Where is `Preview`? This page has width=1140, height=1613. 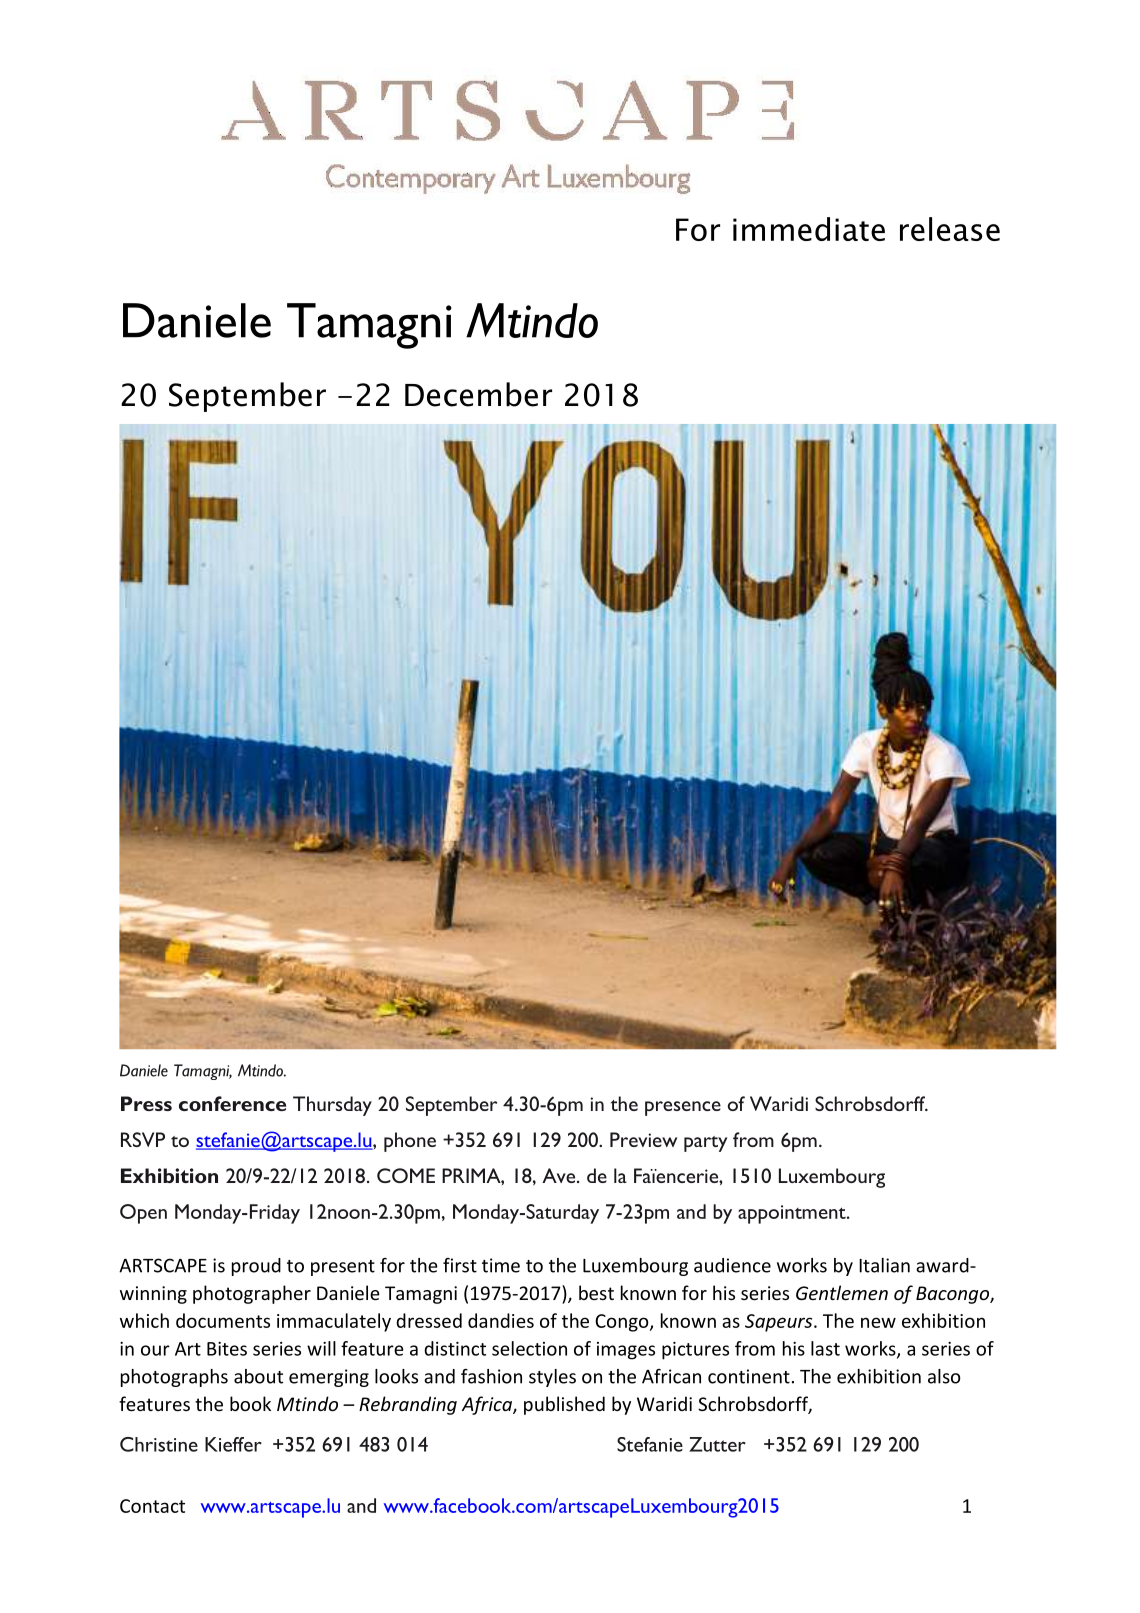 Preview is located at coordinates (643, 1139).
